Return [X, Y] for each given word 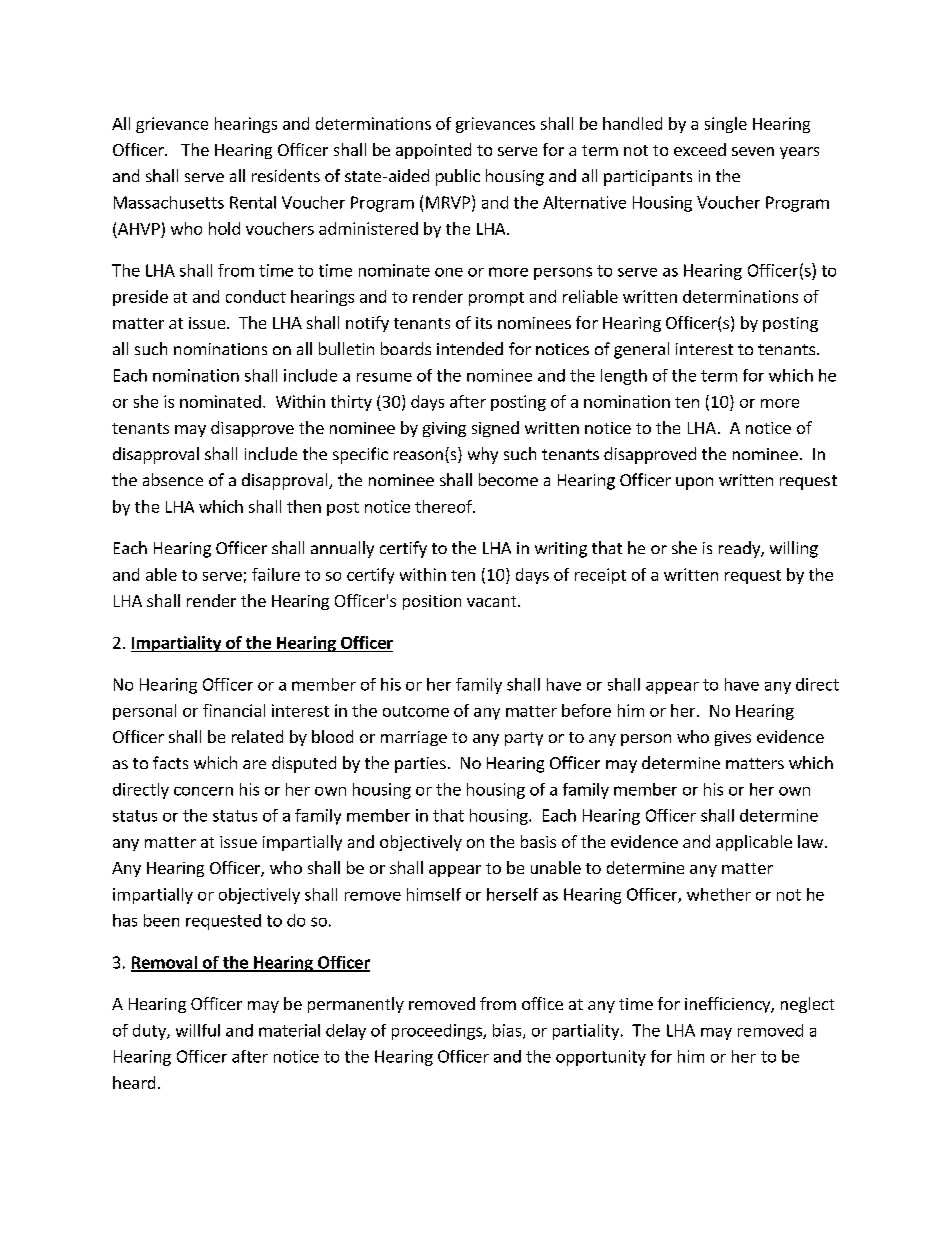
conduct [256, 296]
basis [538, 841]
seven [753, 151]
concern [203, 791]
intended [470, 348]
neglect [807, 1005]
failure [276, 574]
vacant [493, 601]
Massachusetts [169, 202]
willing [794, 549]
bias [508, 1031]
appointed [433, 151]
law [810, 841]
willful [198, 1030]
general [641, 350]
